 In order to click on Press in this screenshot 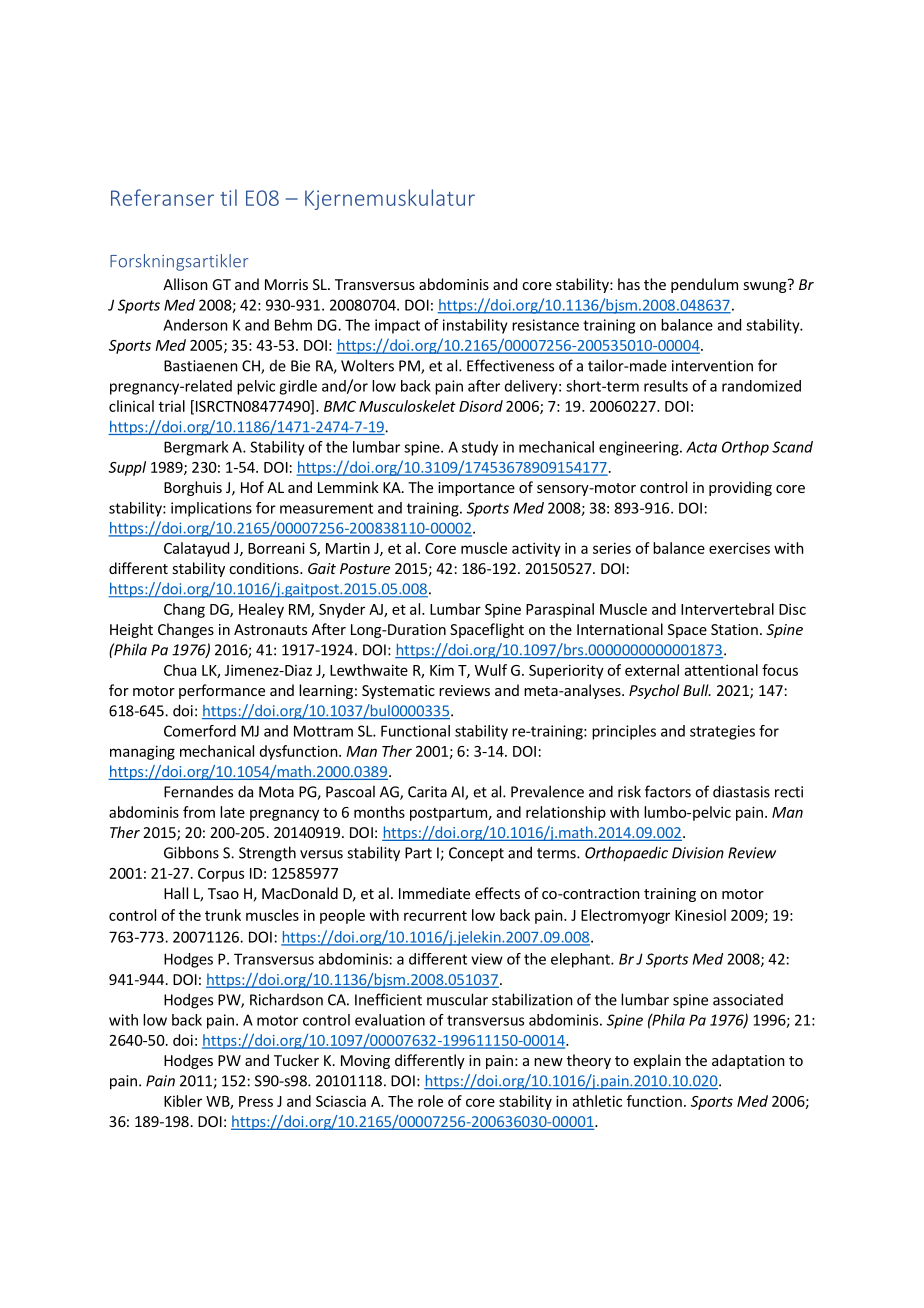, I will do `click(256, 1101)`.
